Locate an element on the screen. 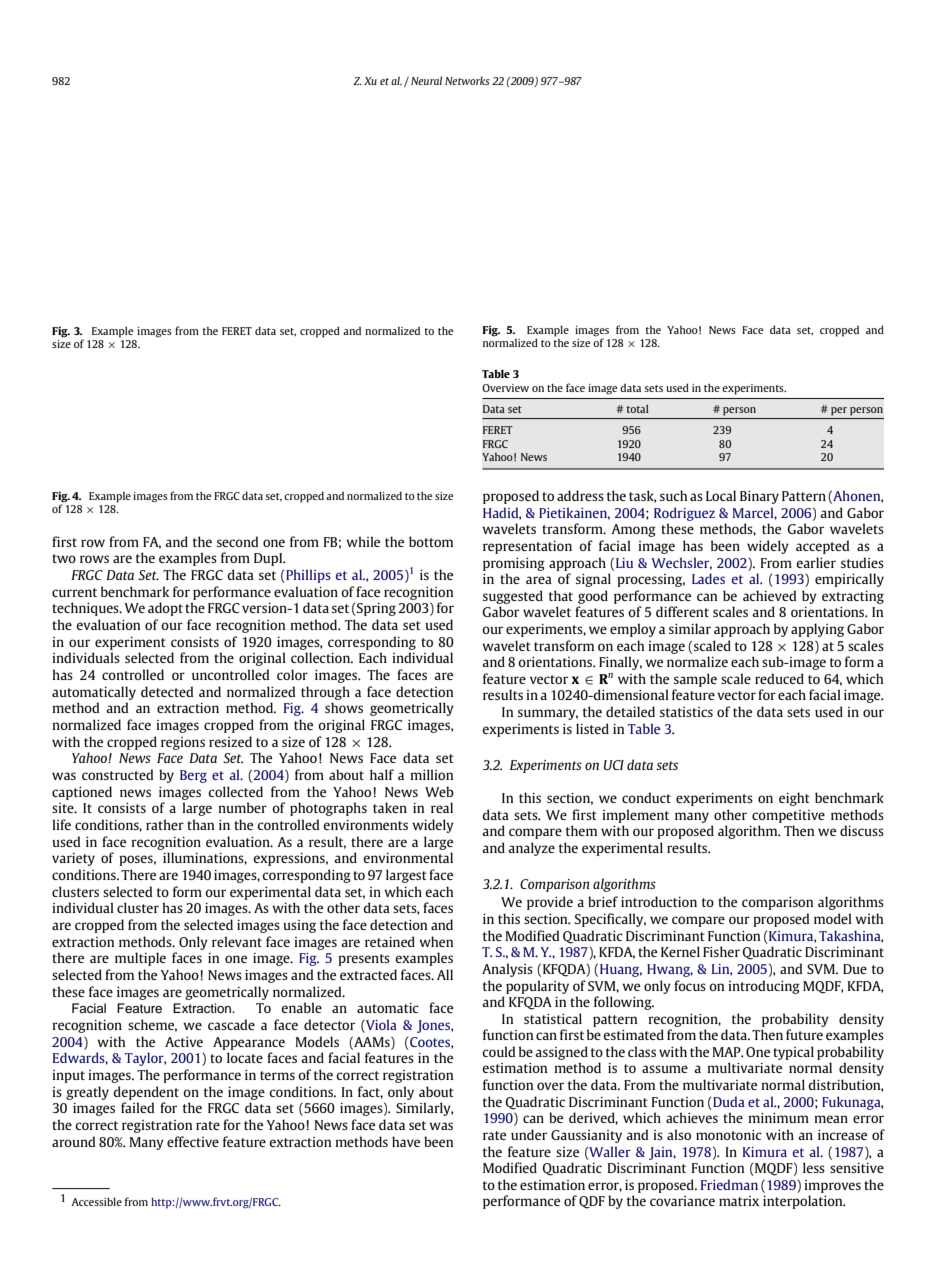 Image resolution: width=952 pixels, height=1271 pixels. second is located at coordinates (237, 541).
